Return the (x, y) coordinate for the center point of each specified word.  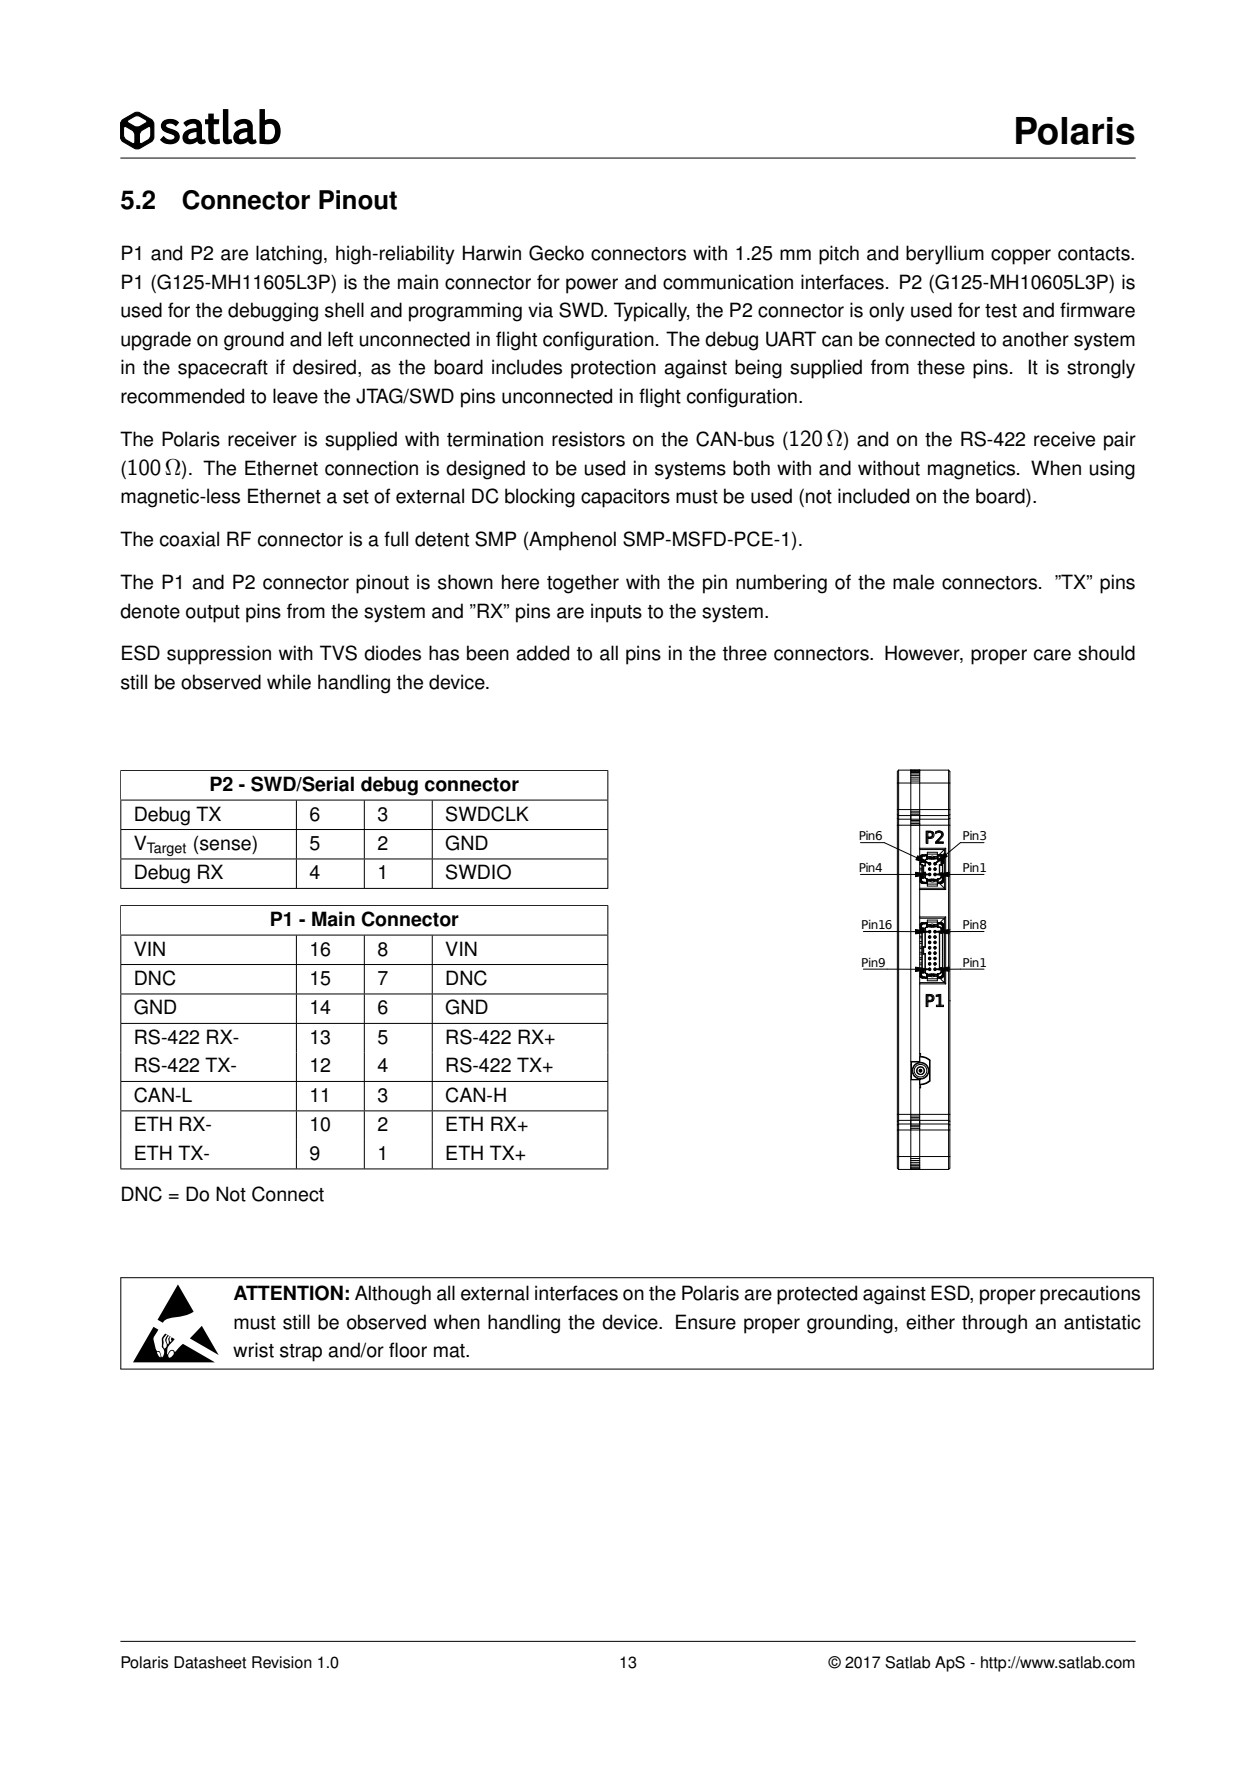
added (542, 653)
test (1001, 311)
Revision (282, 1662)
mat (450, 1351)
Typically (652, 312)
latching (289, 255)
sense (225, 845)
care (1052, 655)
